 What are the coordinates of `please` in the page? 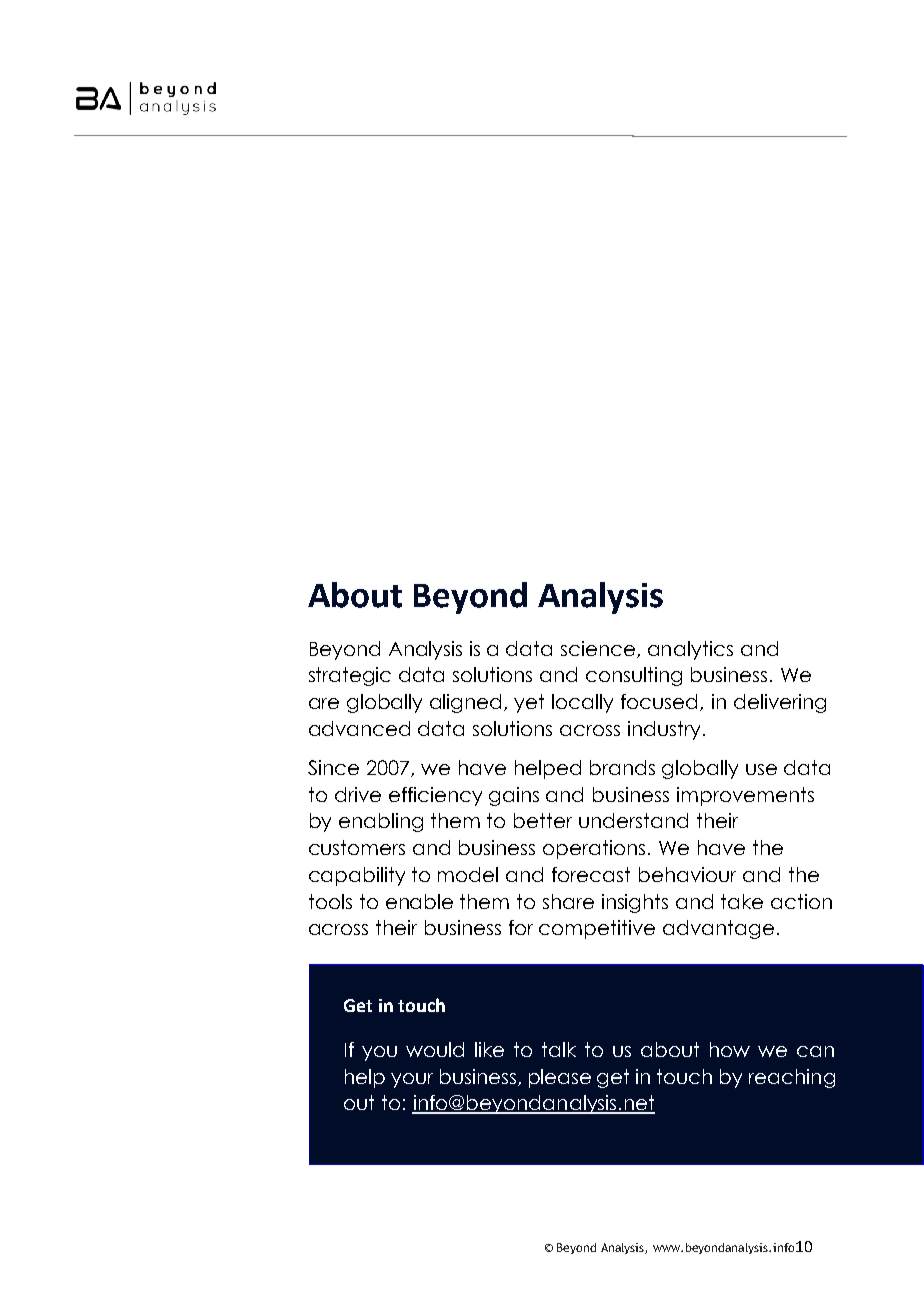 It's located at (560, 1078).
